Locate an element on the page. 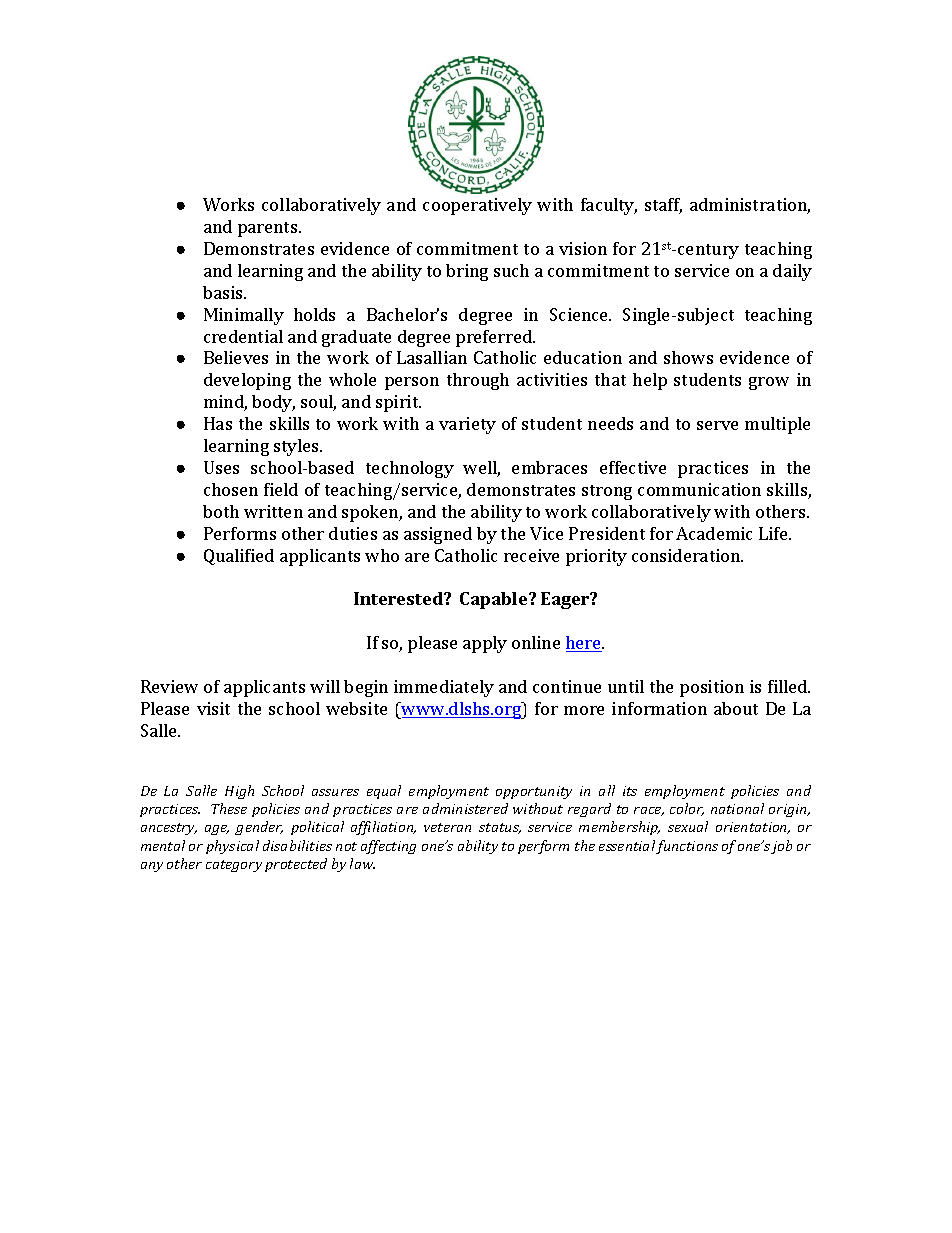 Image resolution: width=952 pixels, height=1233 pixels. Qualified is located at coordinates (239, 557).
